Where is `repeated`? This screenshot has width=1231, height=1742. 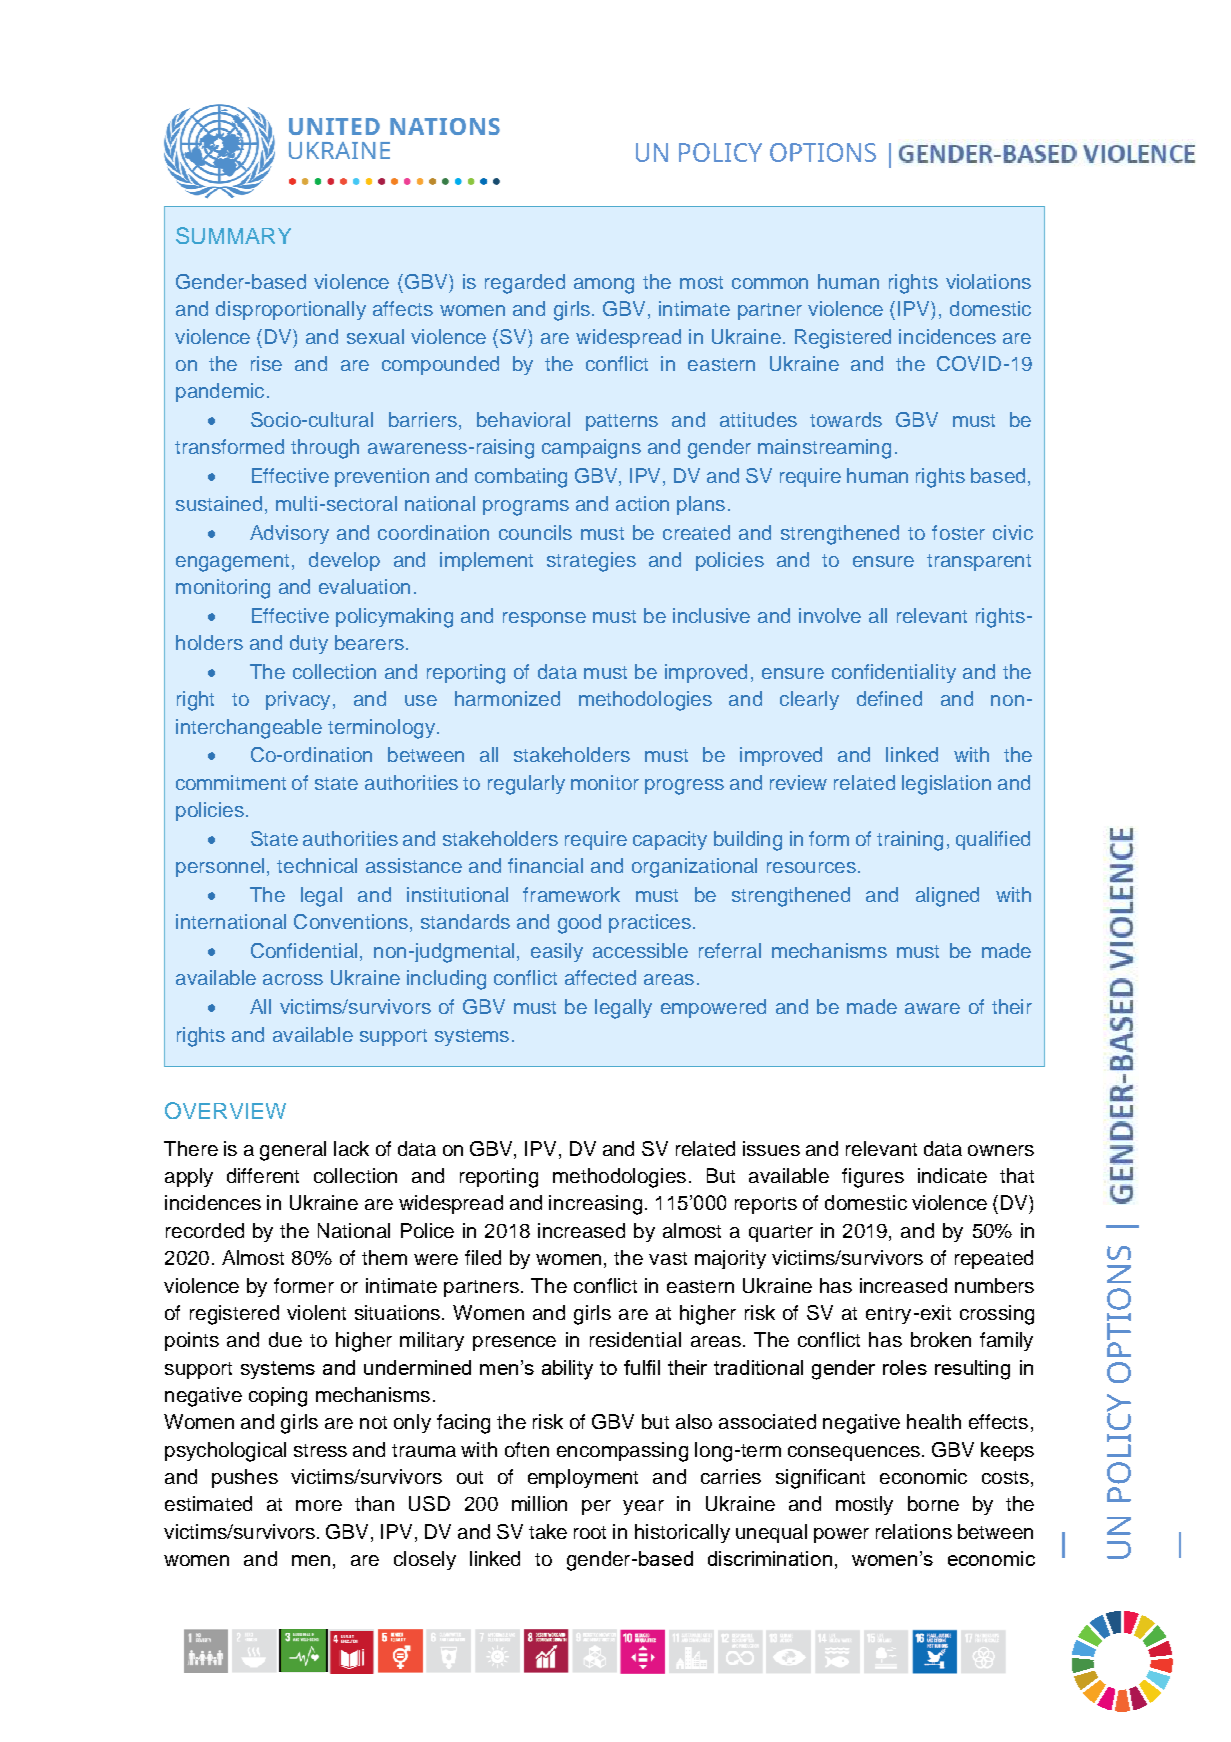
repeated is located at coordinates (994, 1259).
